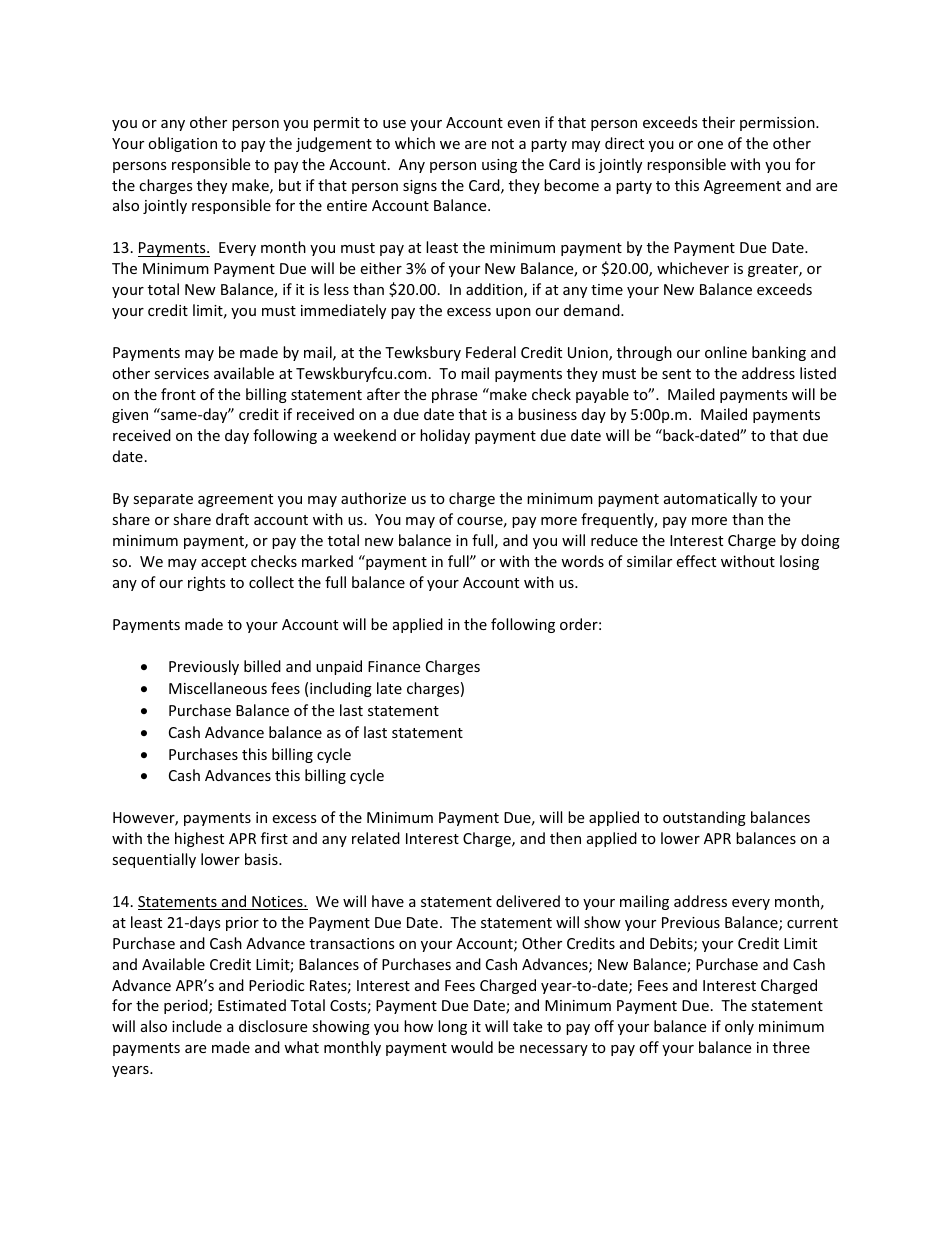 The height and width of the screenshot is (1233, 952). What do you see at coordinates (199, 839) in the screenshot?
I see `highest` at bounding box center [199, 839].
